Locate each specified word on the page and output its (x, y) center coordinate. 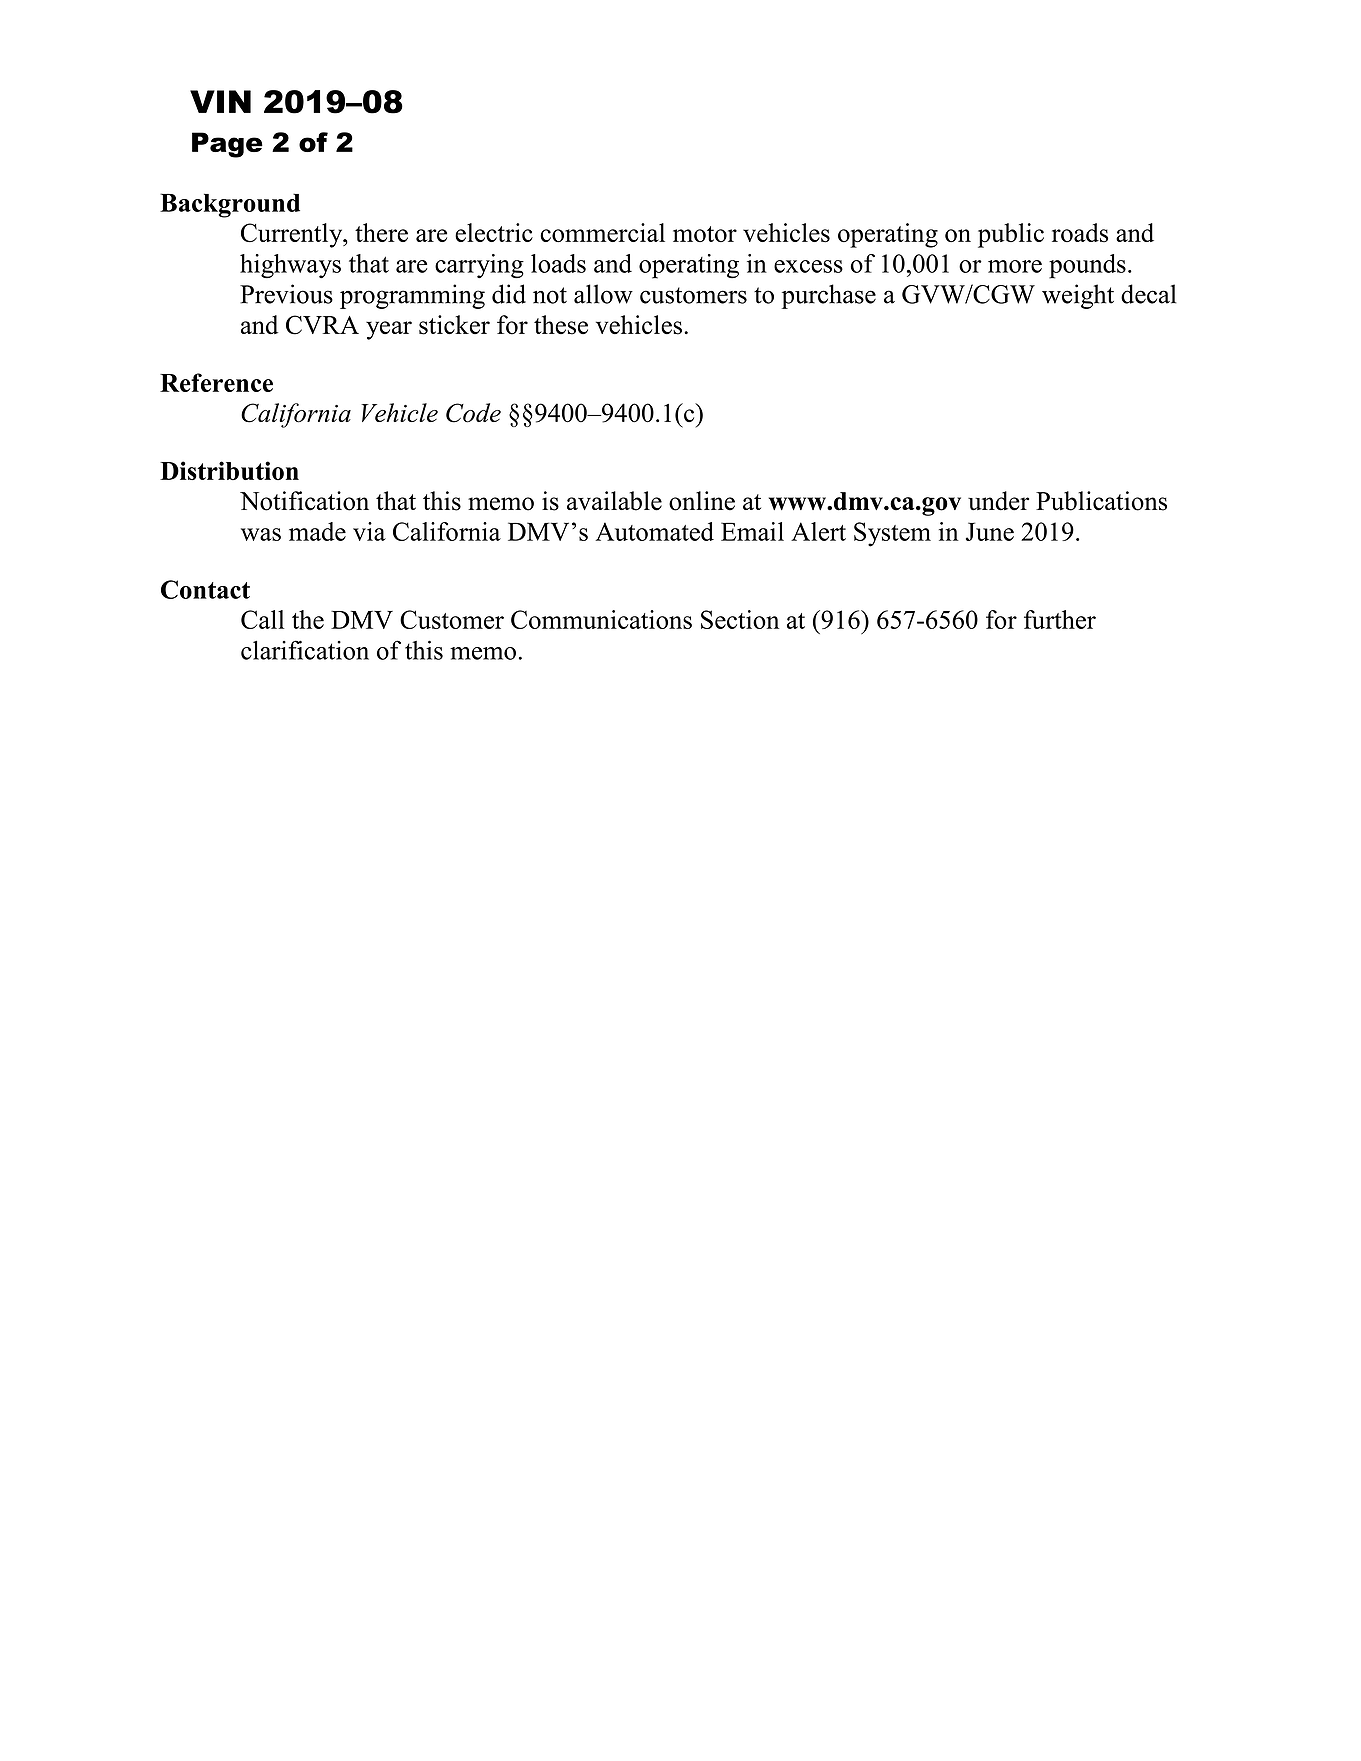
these (561, 325)
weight (1078, 296)
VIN (220, 101)
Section (740, 619)
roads (1080, 232)
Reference (216, 382)
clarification (305, 650)
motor (705, 234)
